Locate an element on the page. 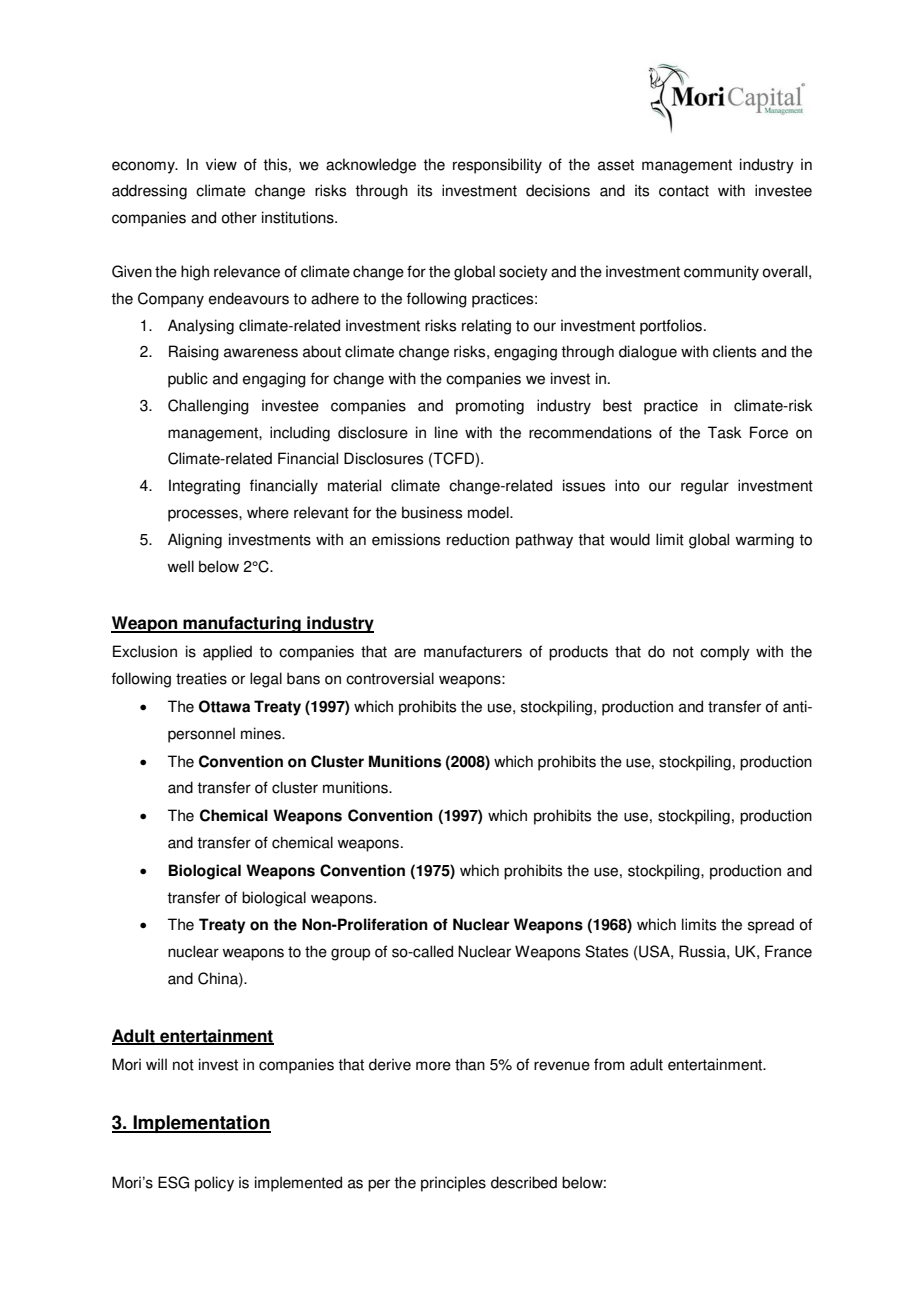 Image resolution: width=924 pixels, height=1308 pixels. business is located at coordinates (432, 512).
